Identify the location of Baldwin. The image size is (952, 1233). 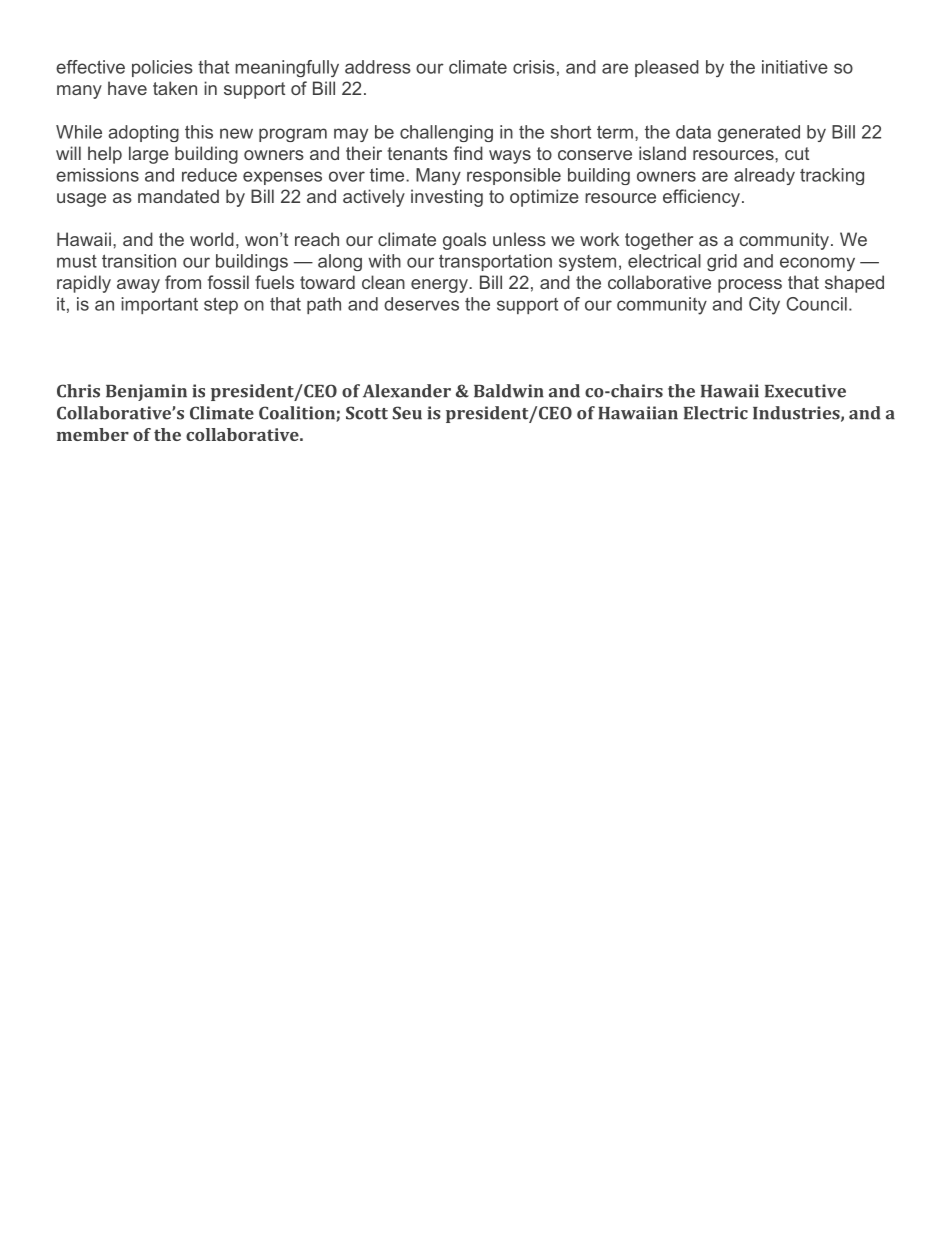
(509, 391).
